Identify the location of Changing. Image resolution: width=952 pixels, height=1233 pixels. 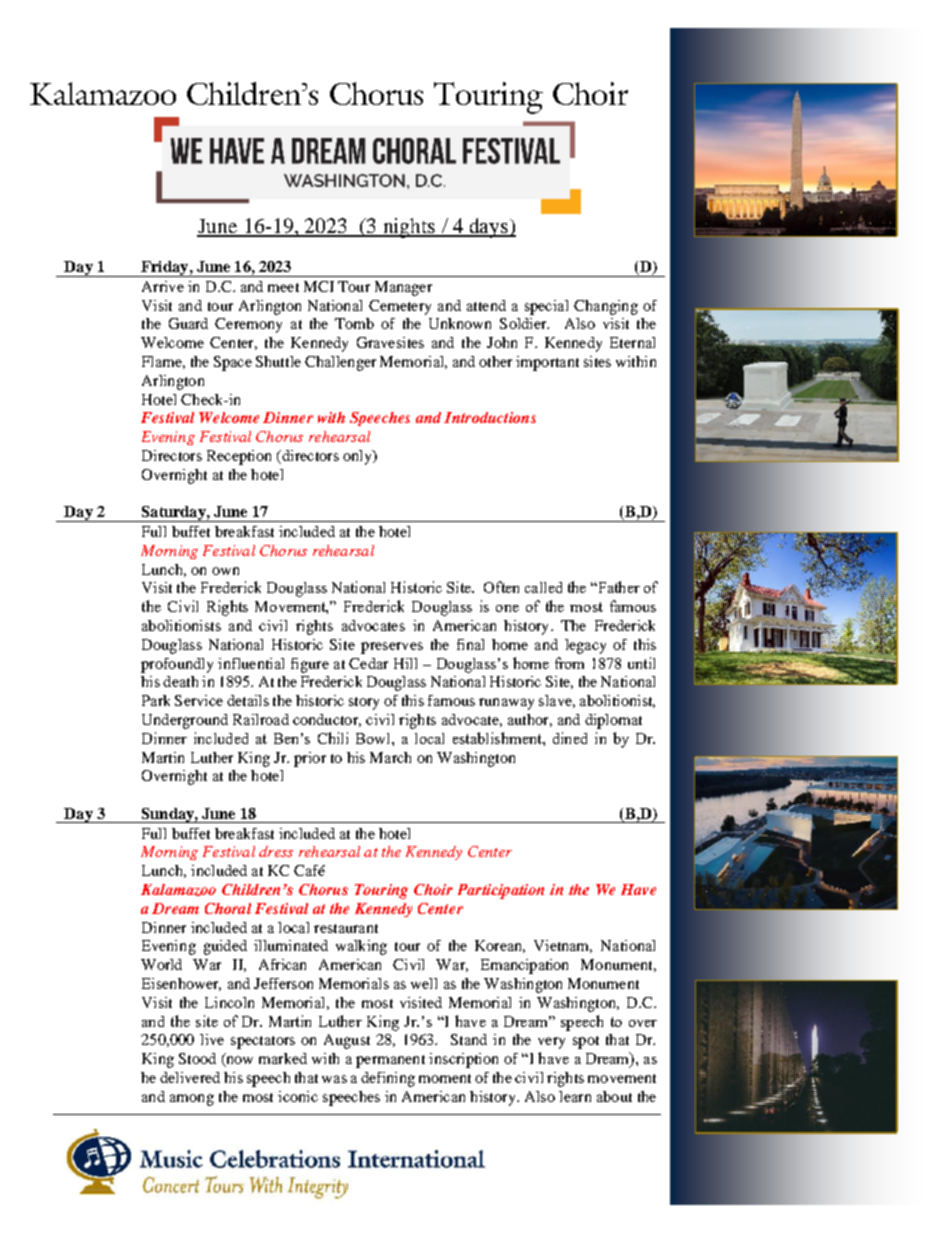
(606, 307).
